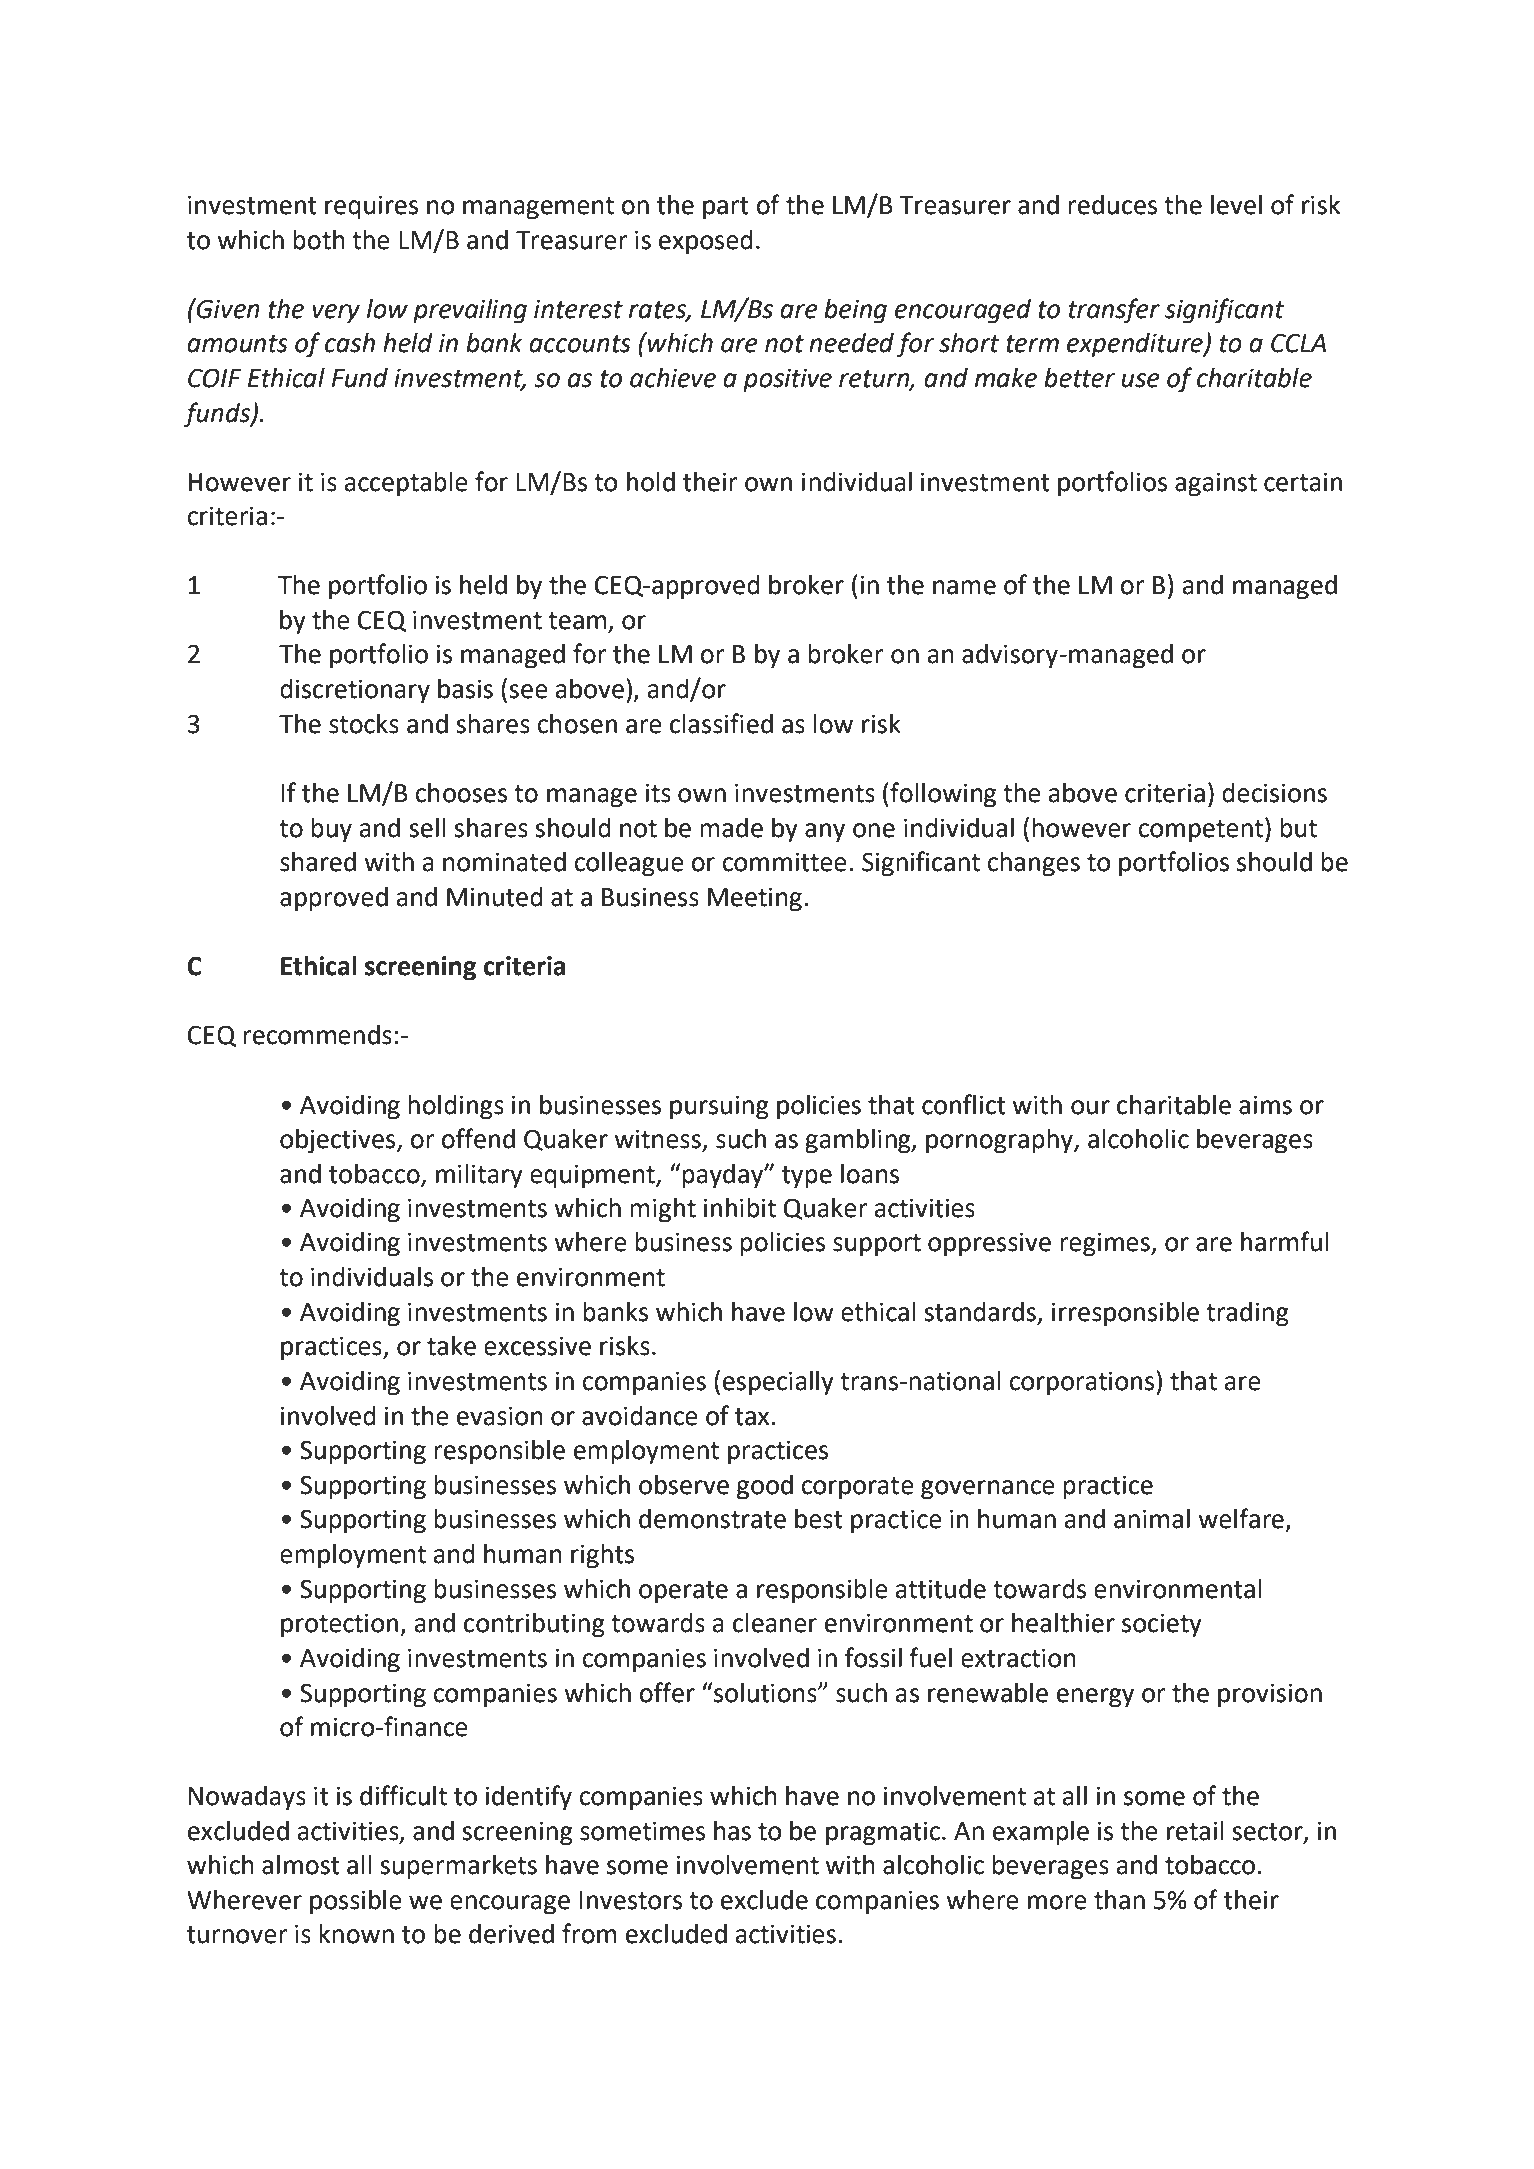 The image size is (1534, 2169). What do you see at coordinates (356, 1902) in the document?
I see `possible` at bounding box center [356, 1902].
